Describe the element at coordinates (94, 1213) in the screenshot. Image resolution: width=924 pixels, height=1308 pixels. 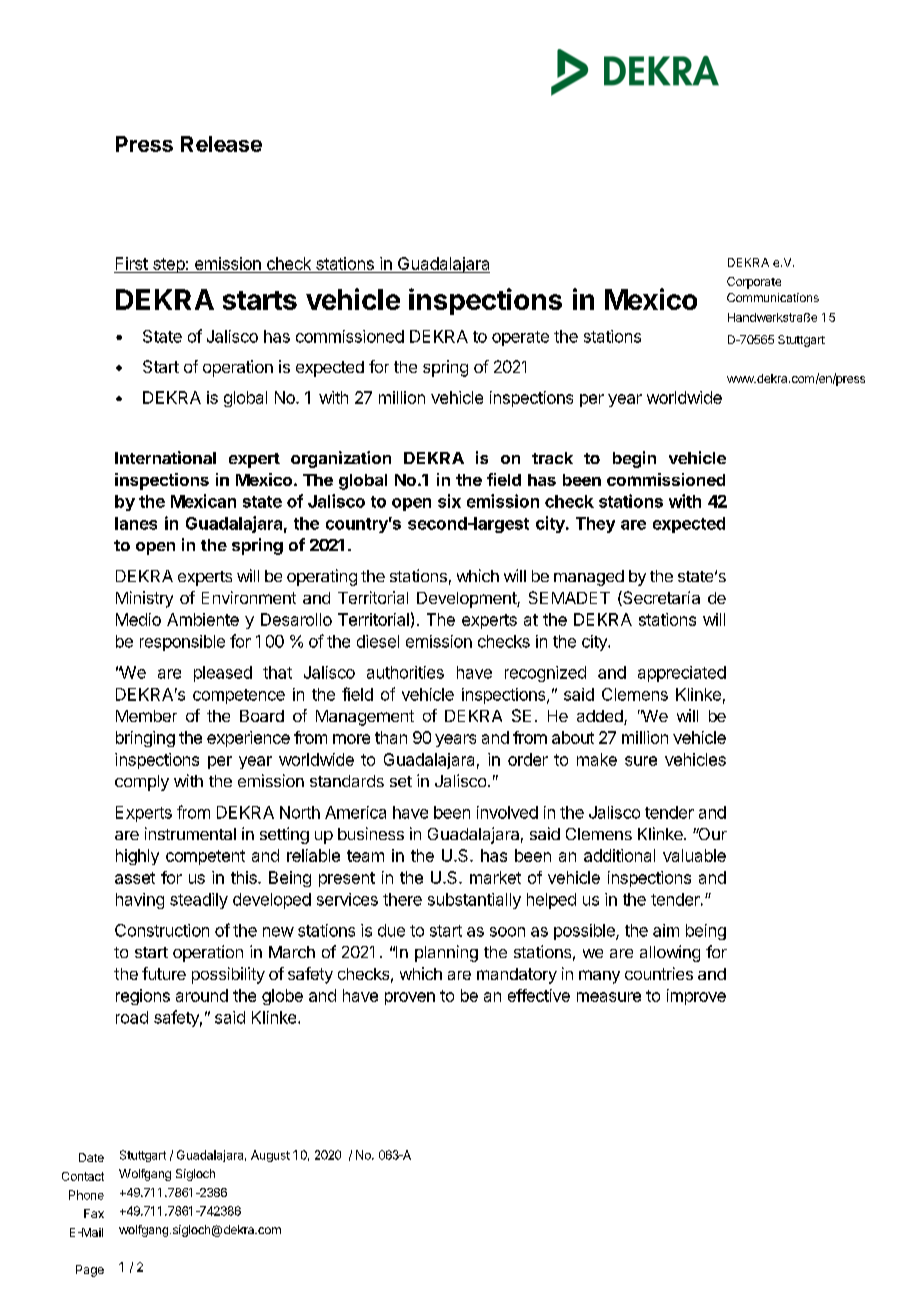
I see `Fax` at that location.
